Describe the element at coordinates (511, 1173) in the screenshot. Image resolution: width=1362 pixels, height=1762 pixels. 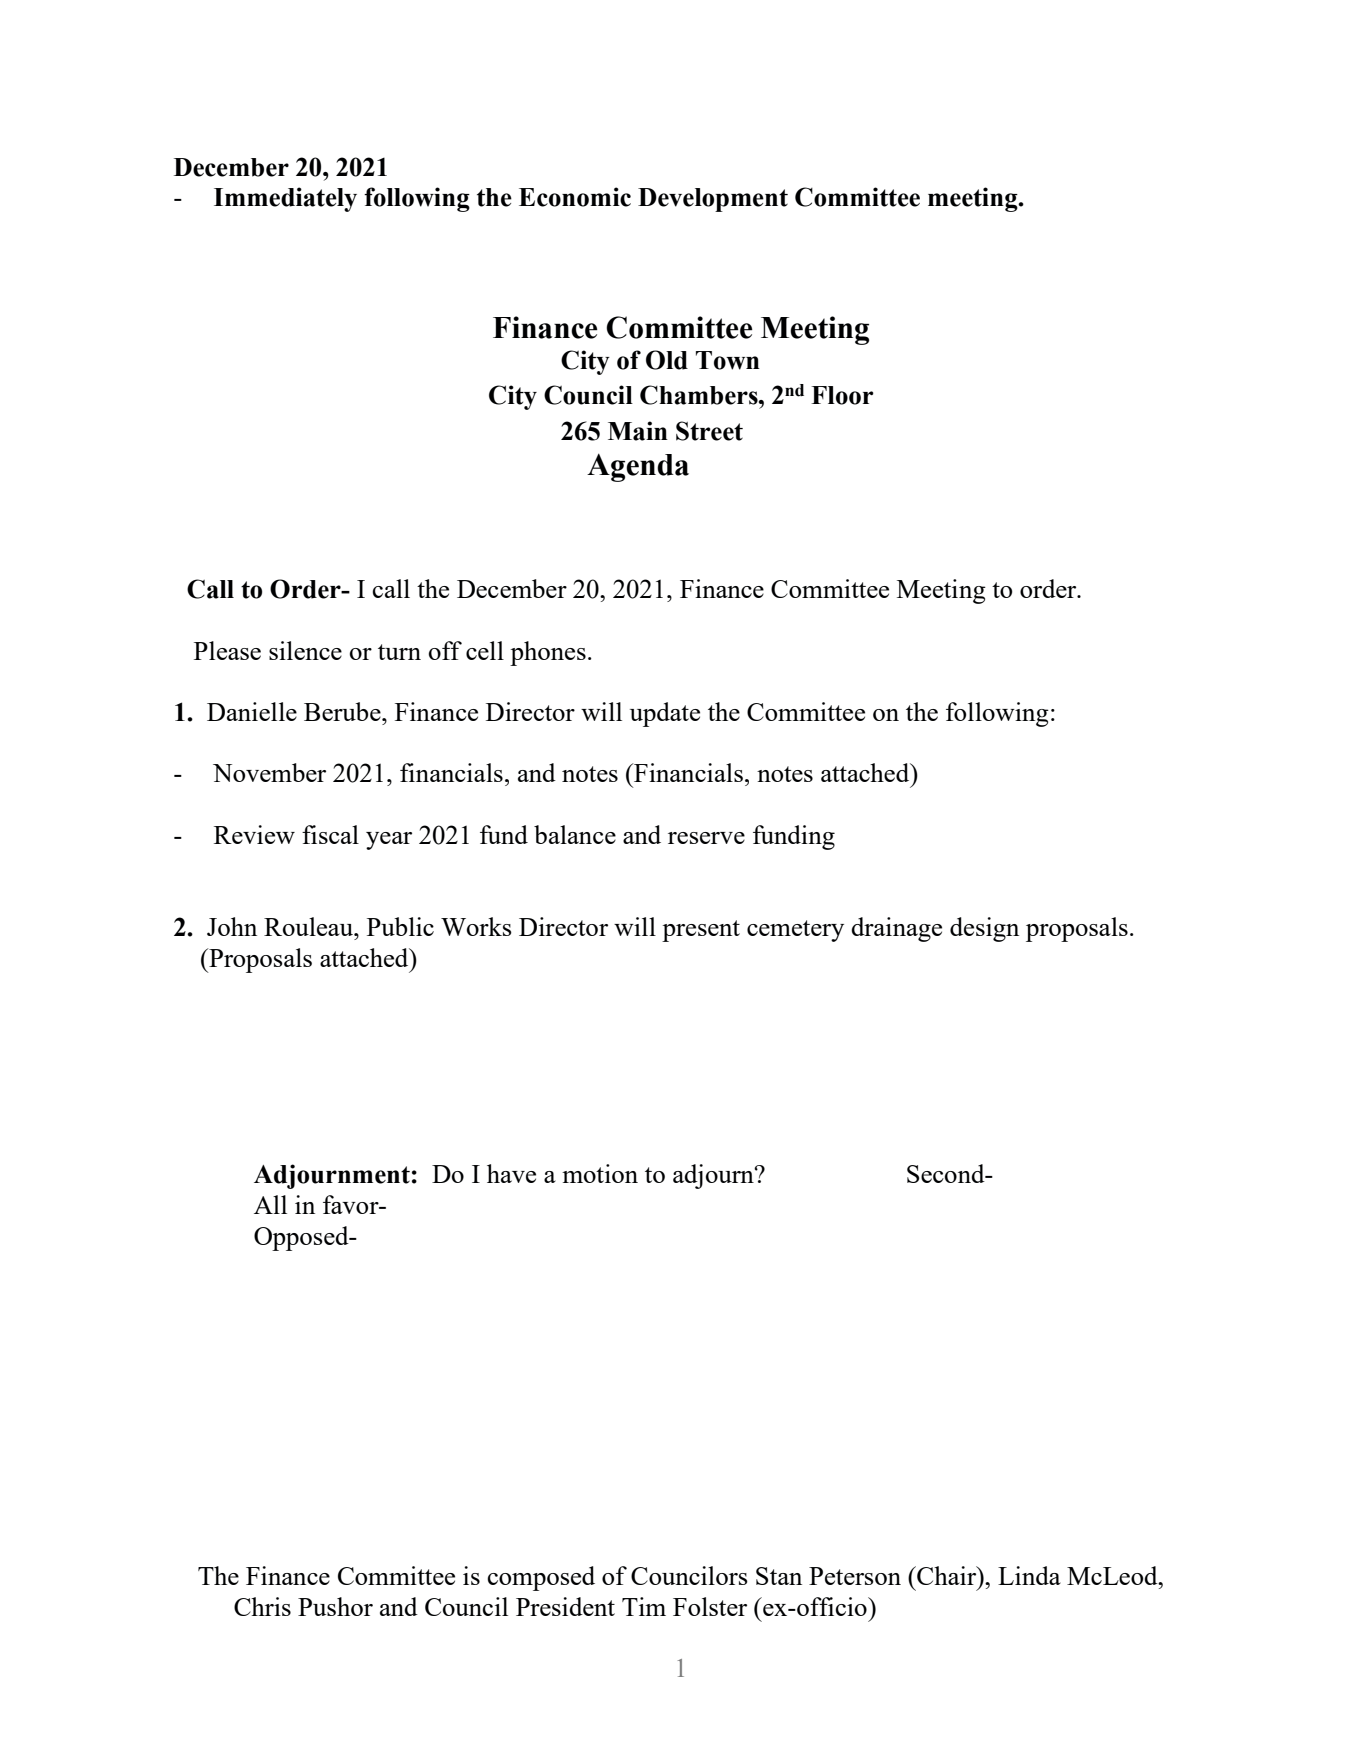
I see `have` at that location.
